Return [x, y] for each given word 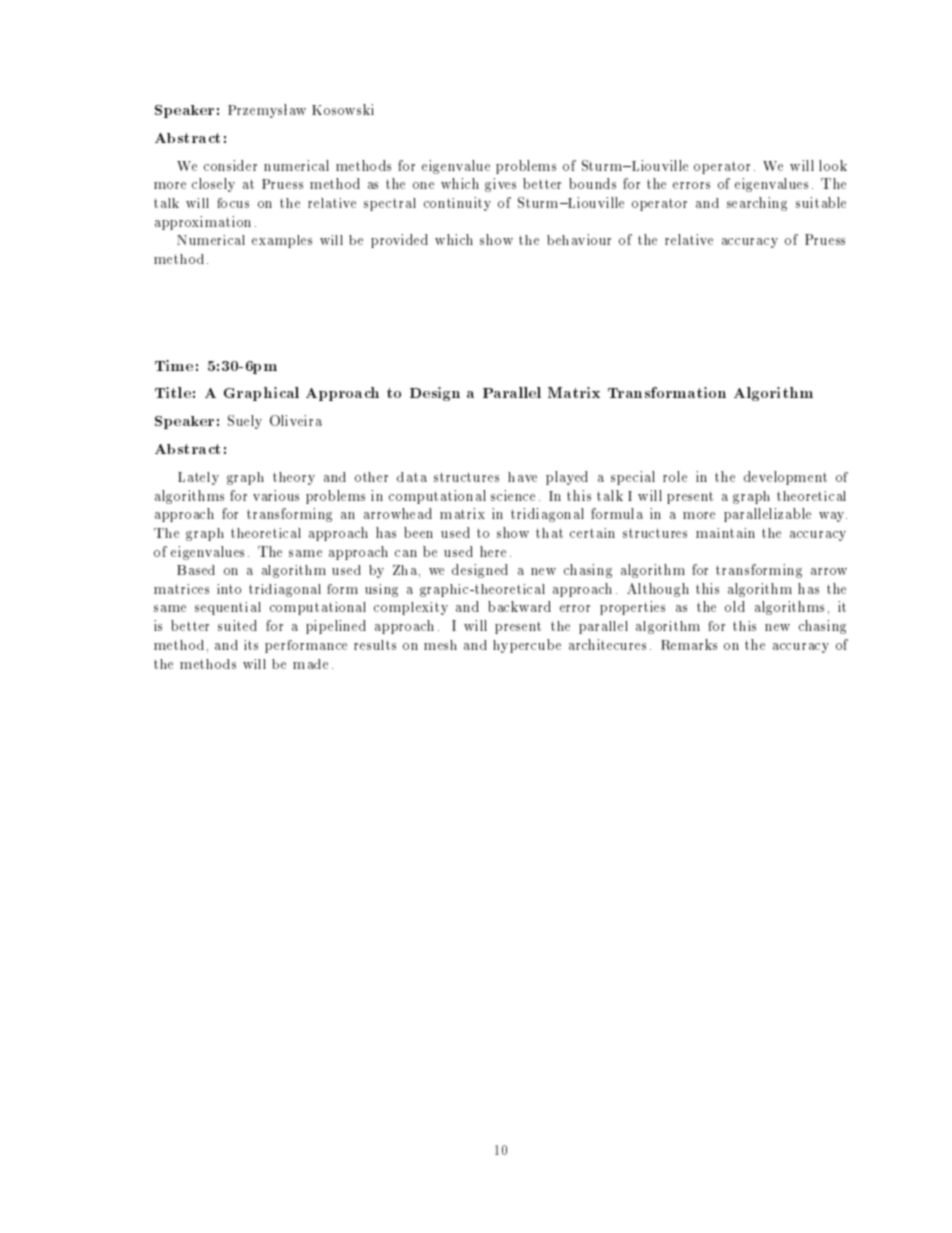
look [833, 165]
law [295, 109]
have [522, 477]
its [251, 645]
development [785, 478]
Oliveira [296, 420]
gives [500, 185]
